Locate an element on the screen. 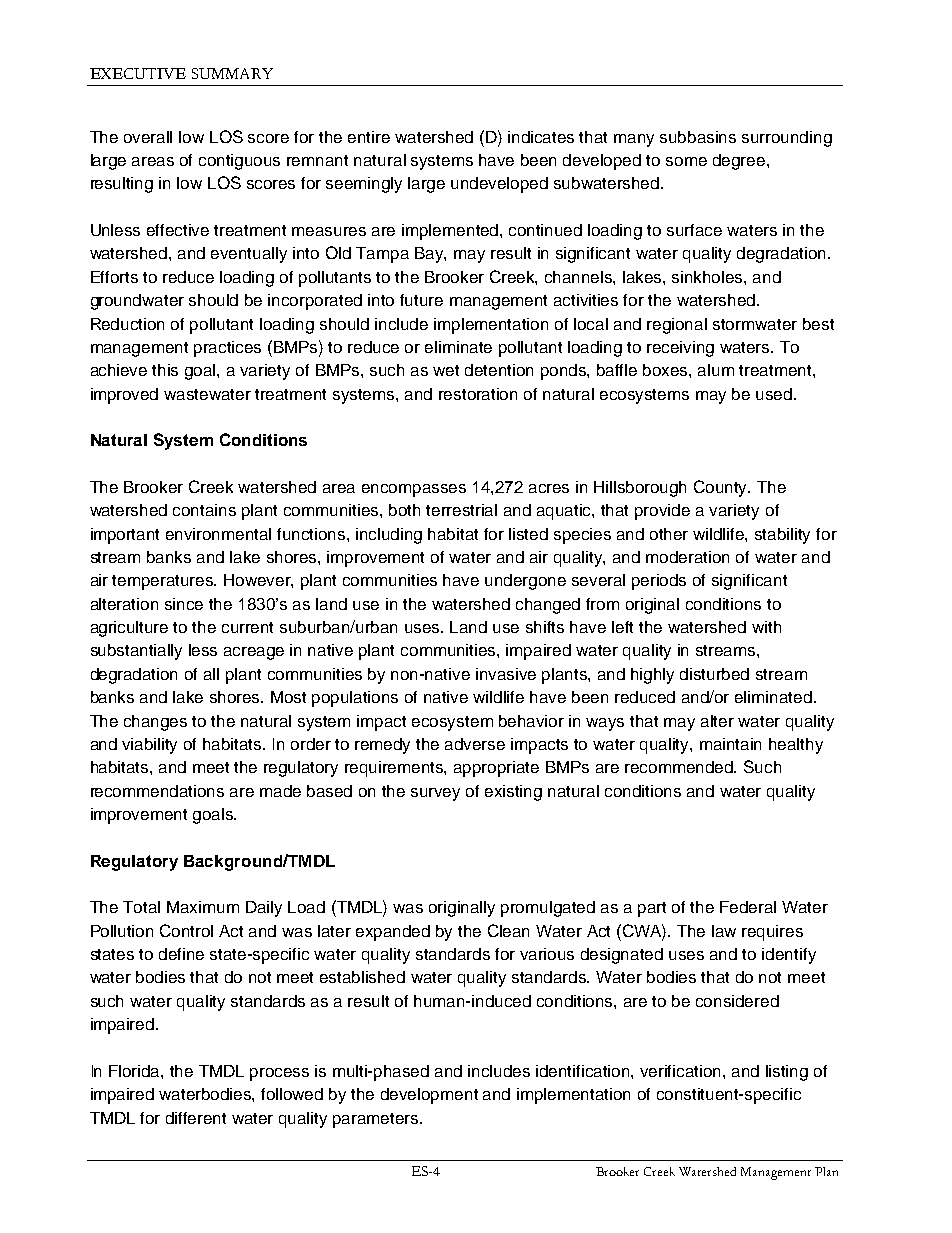 This screenshot has height=1233, width=952. different is located at coordinates (196, 1118).
